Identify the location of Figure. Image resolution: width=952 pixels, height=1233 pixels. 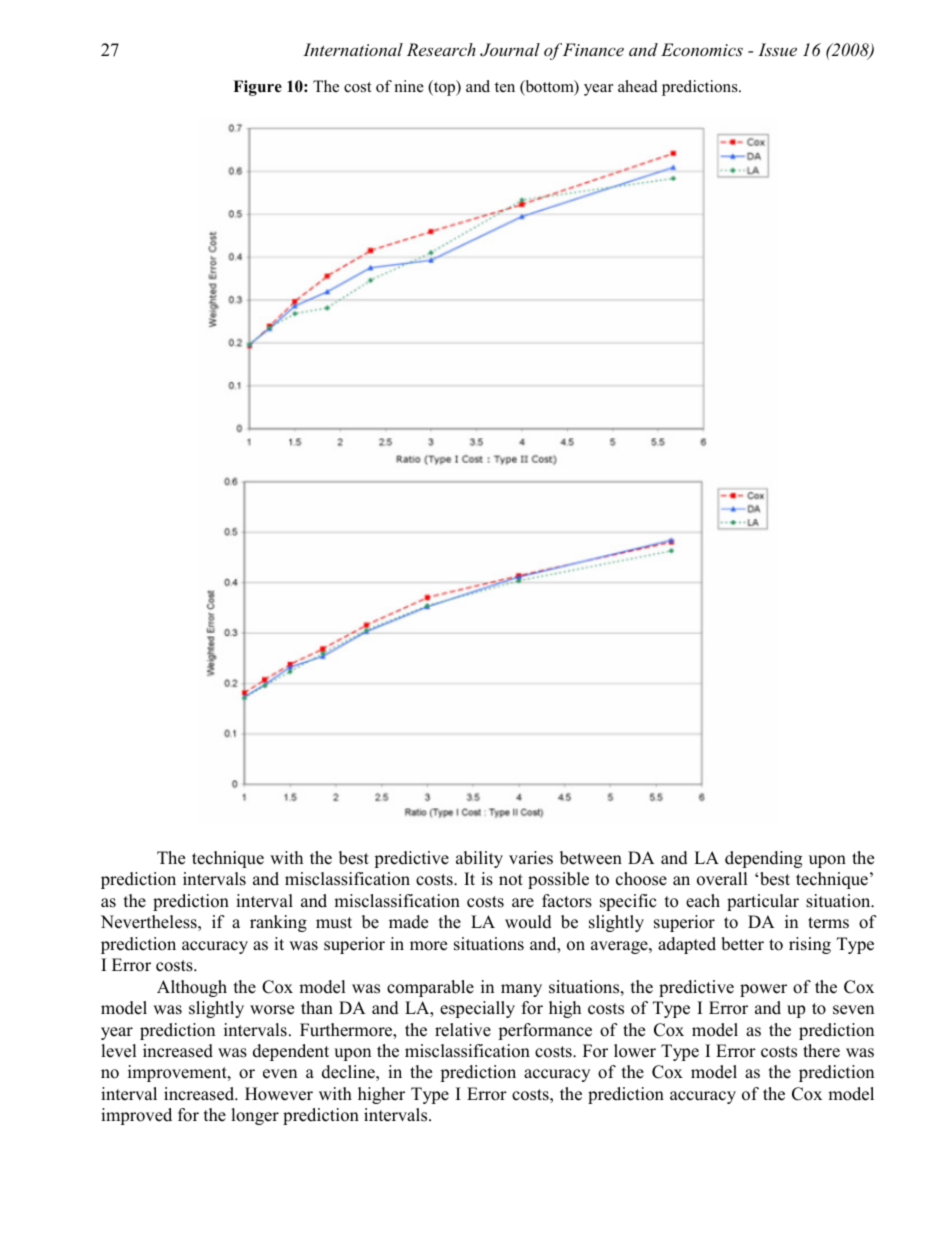
(257, 88).
